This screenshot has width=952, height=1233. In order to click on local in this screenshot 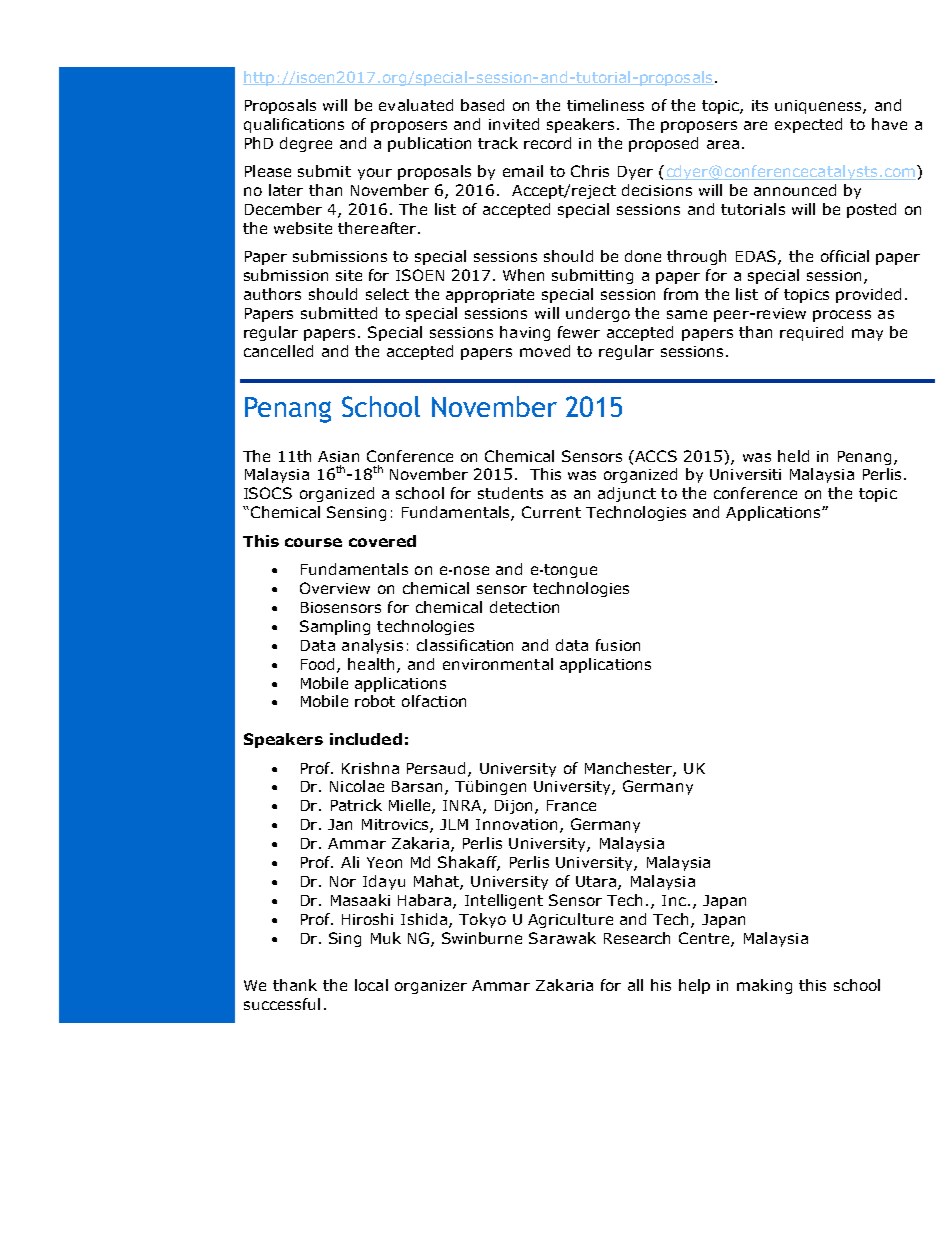, I will do `click(371, 985)`.
